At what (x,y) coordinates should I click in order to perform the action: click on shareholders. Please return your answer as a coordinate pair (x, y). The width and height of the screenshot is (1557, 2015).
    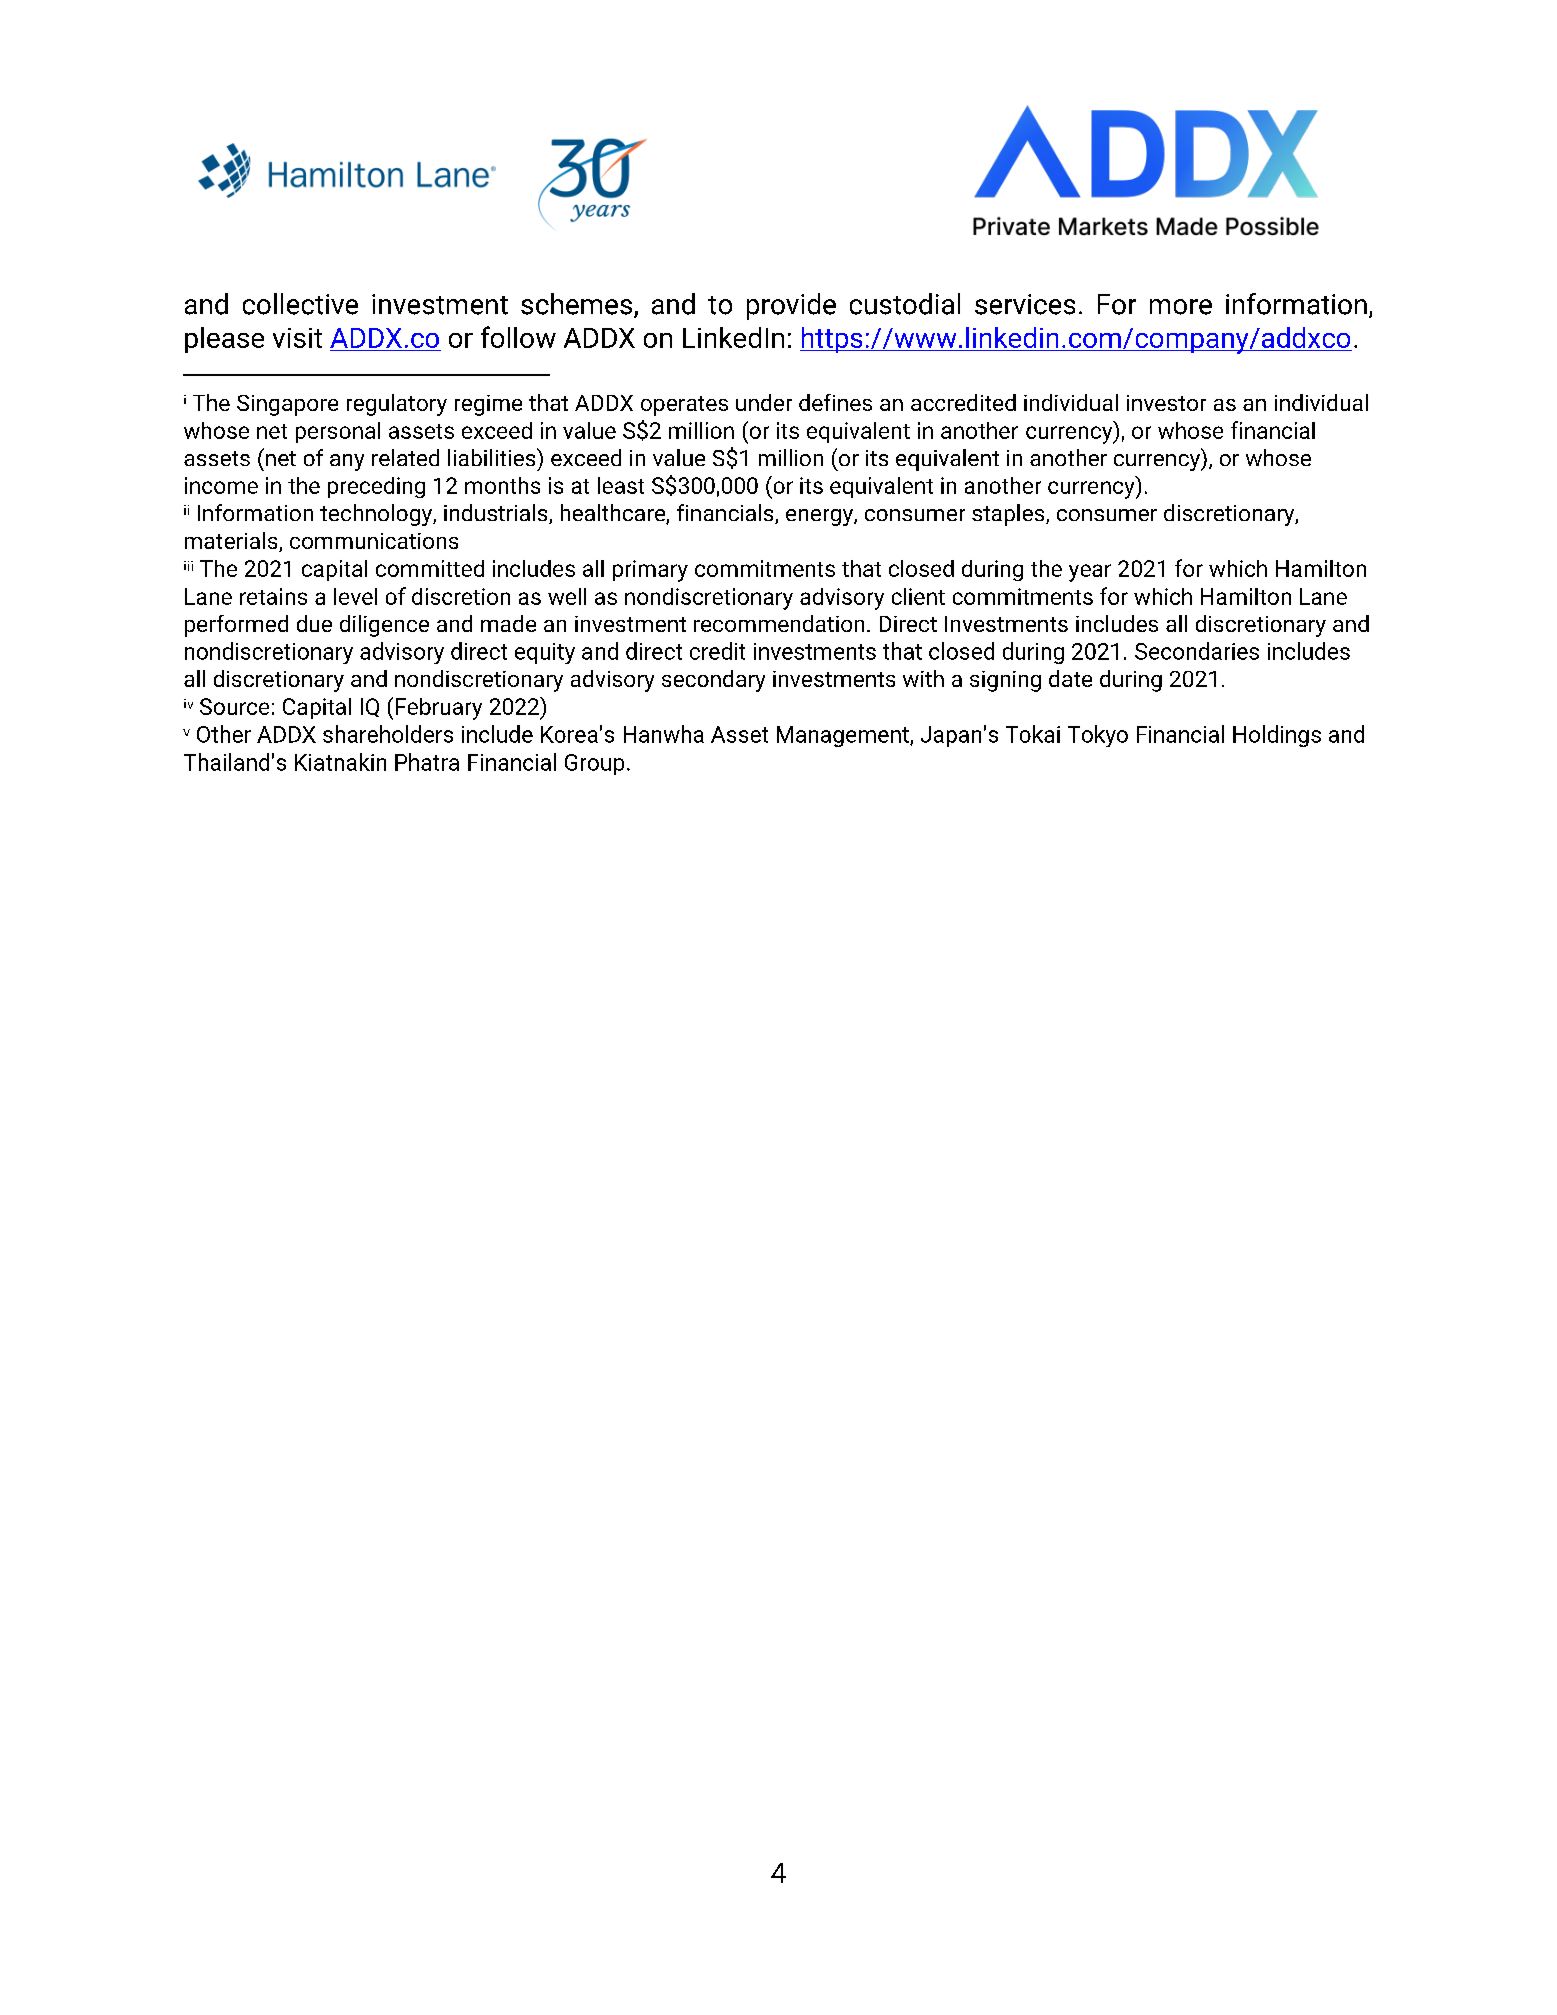
    Looking at the image, I should click on (388, 734).
